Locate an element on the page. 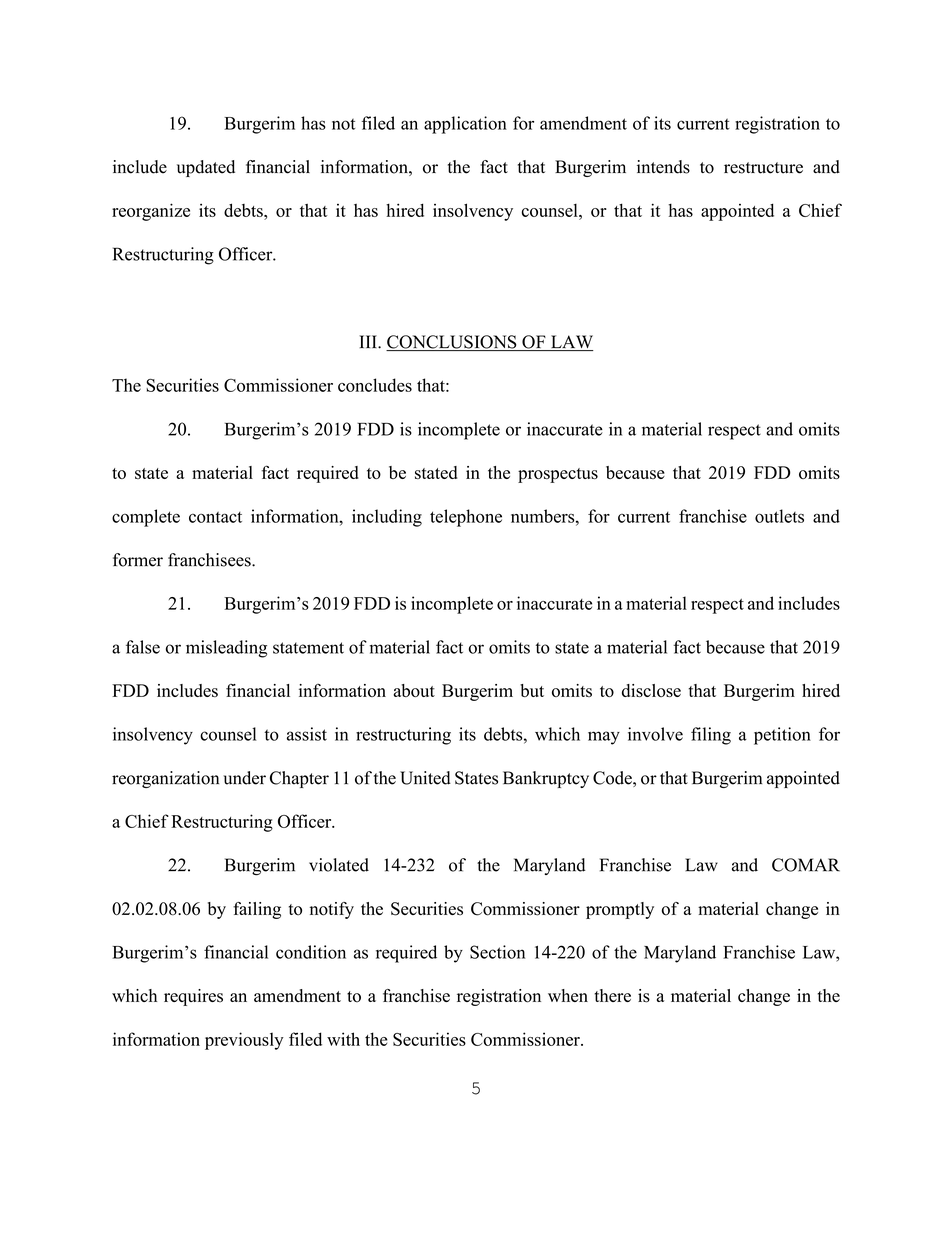 This page has width=952, height=1233. requires is located at coordinates (193, 997).
